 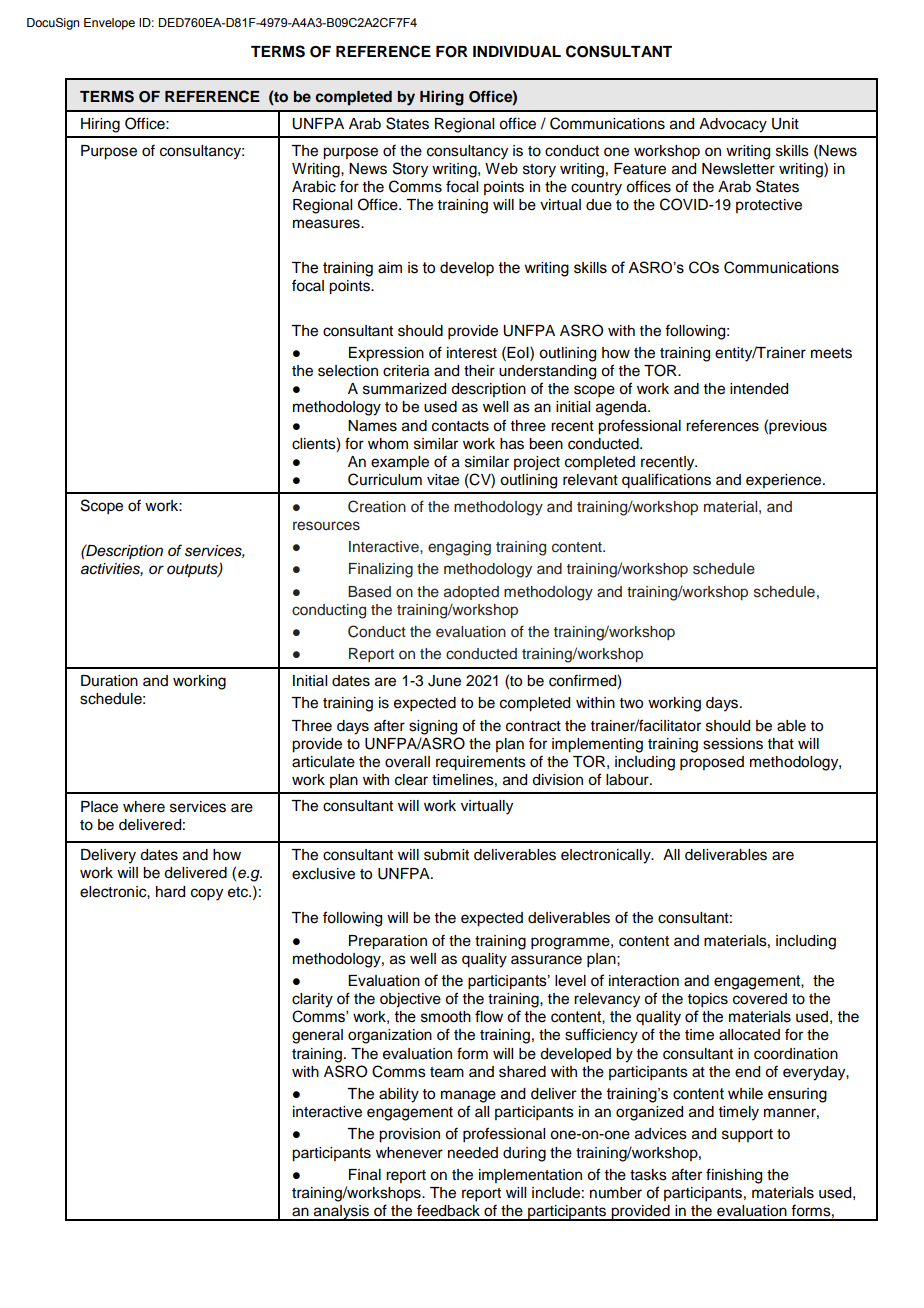 I want to click on Duration, so click(x=109, y=681).
